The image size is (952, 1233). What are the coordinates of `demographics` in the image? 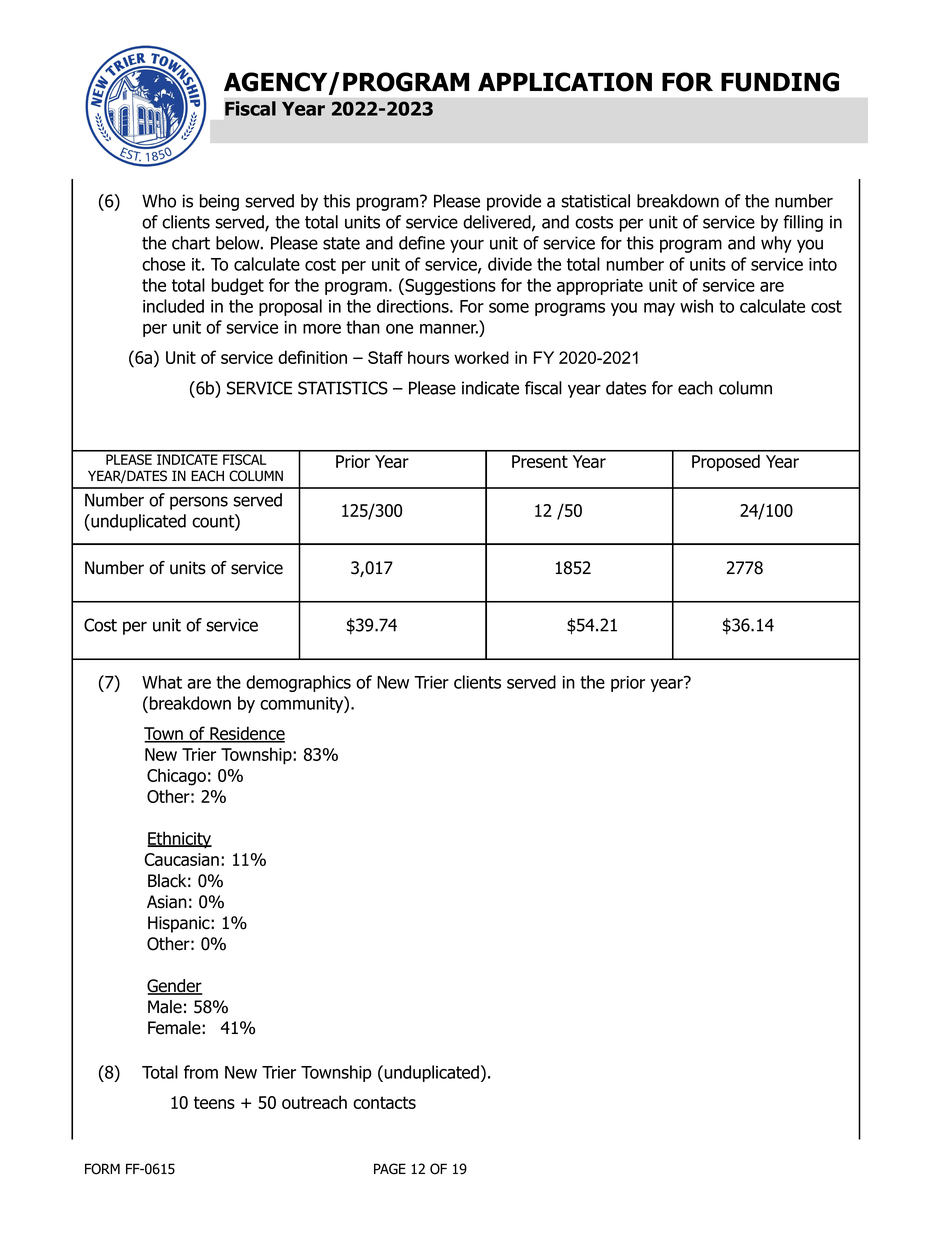 It's located at (298, 683).
